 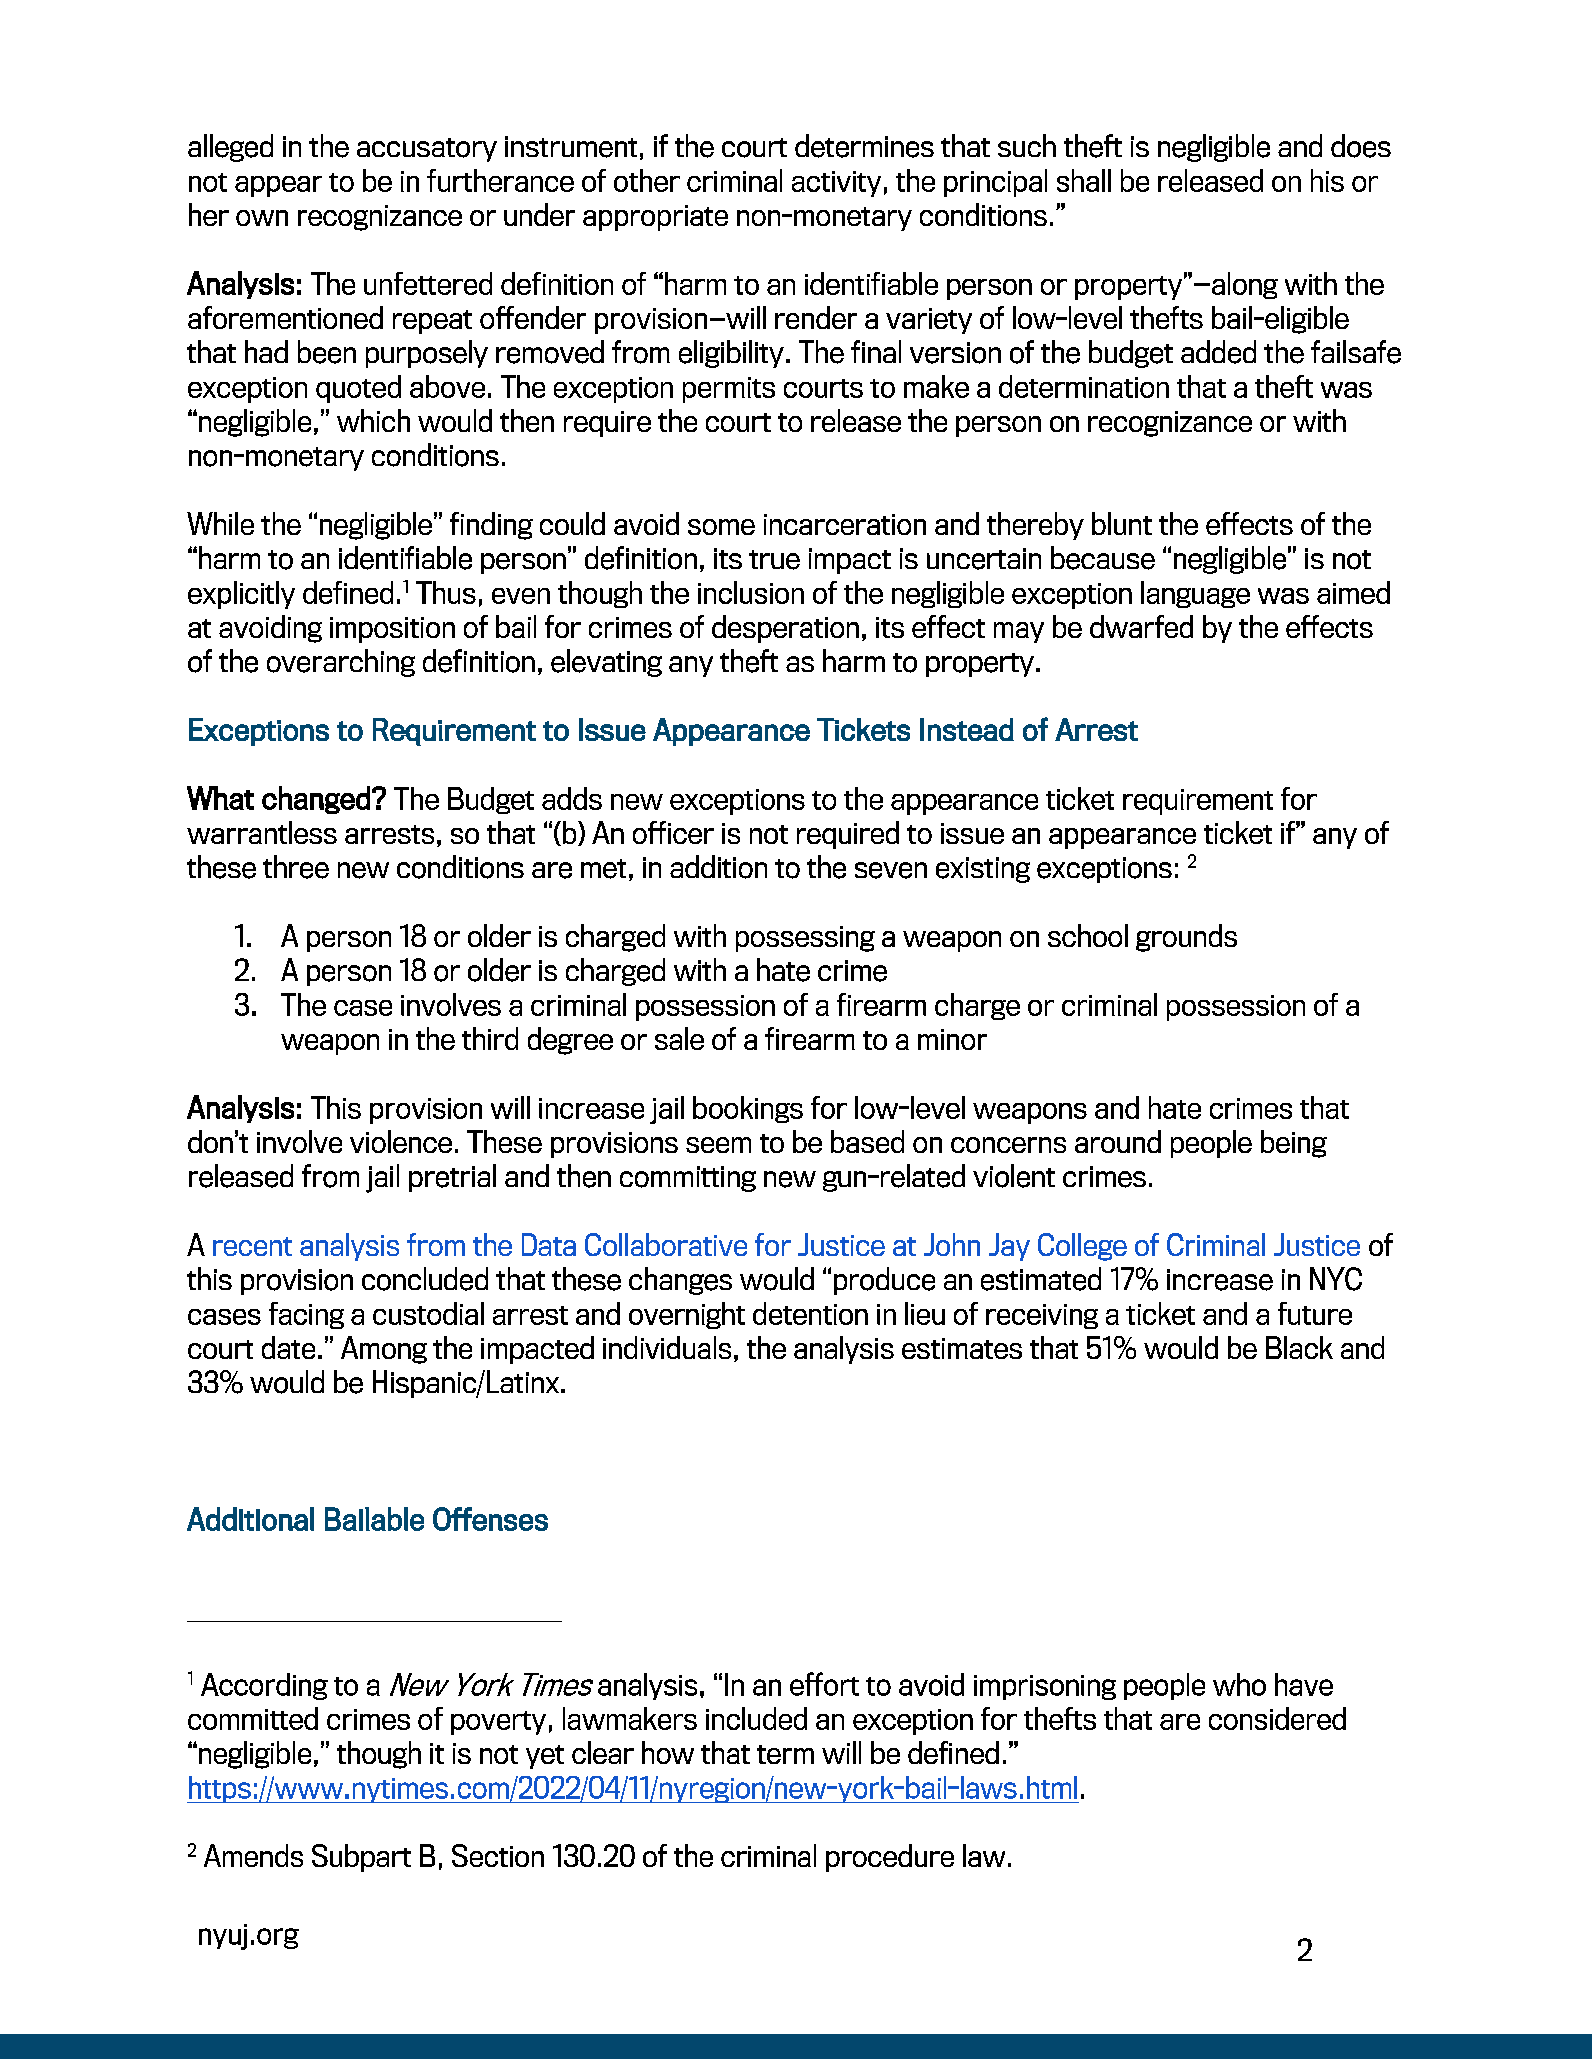 What do you see at coordinates (253, 1855) in the image?
I see `Amends` at bounding box center [253, 1855].
